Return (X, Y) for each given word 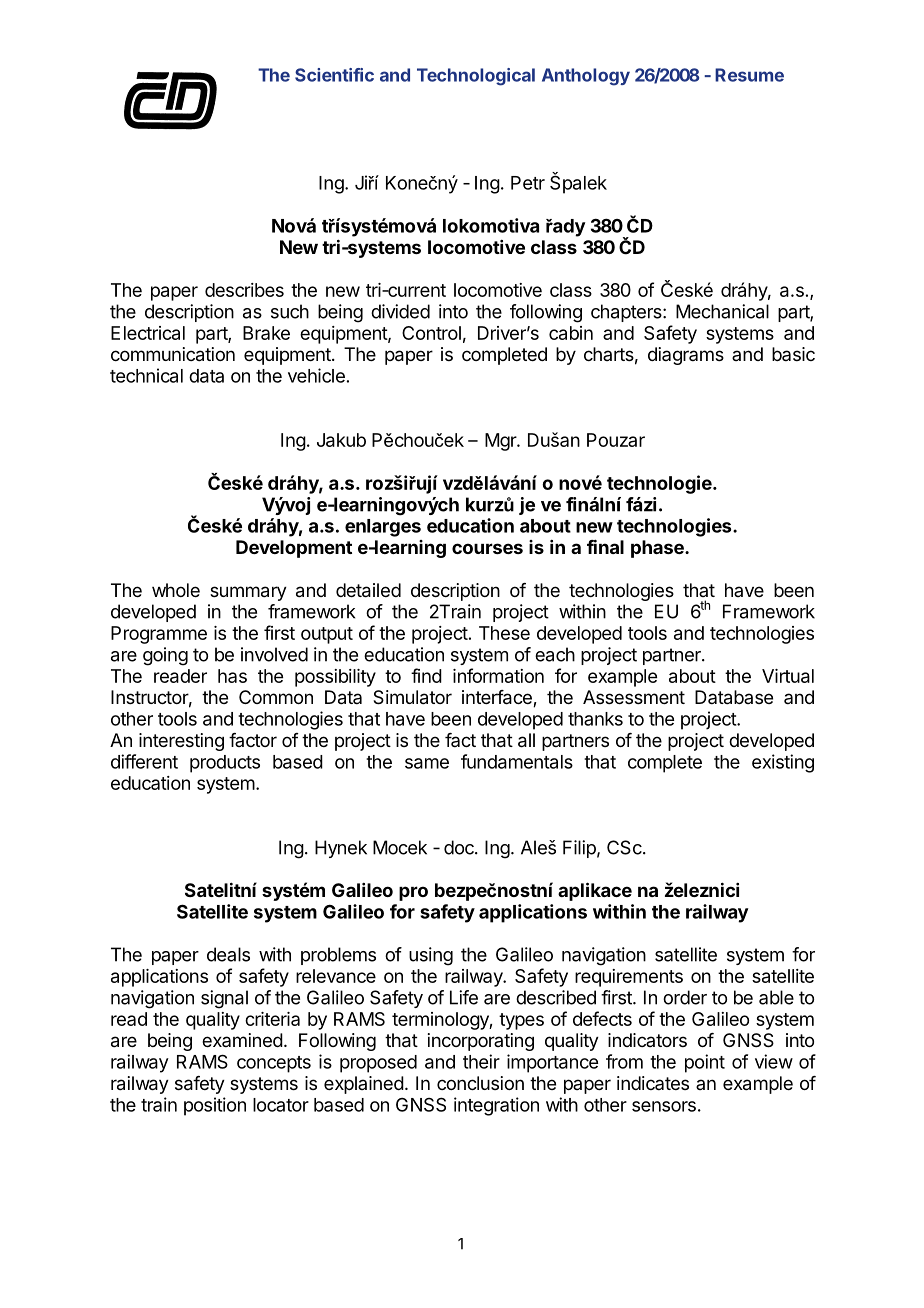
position (215, 1106)
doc (460, 847)
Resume (749, 75)
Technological (476, 77)
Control (431, 333)
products (225, 764)
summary (248, 593)
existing (783, 763)
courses (487, 548)
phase (658, 549)
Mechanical (722, 311)
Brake (266, 333)
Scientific (334, 75)
